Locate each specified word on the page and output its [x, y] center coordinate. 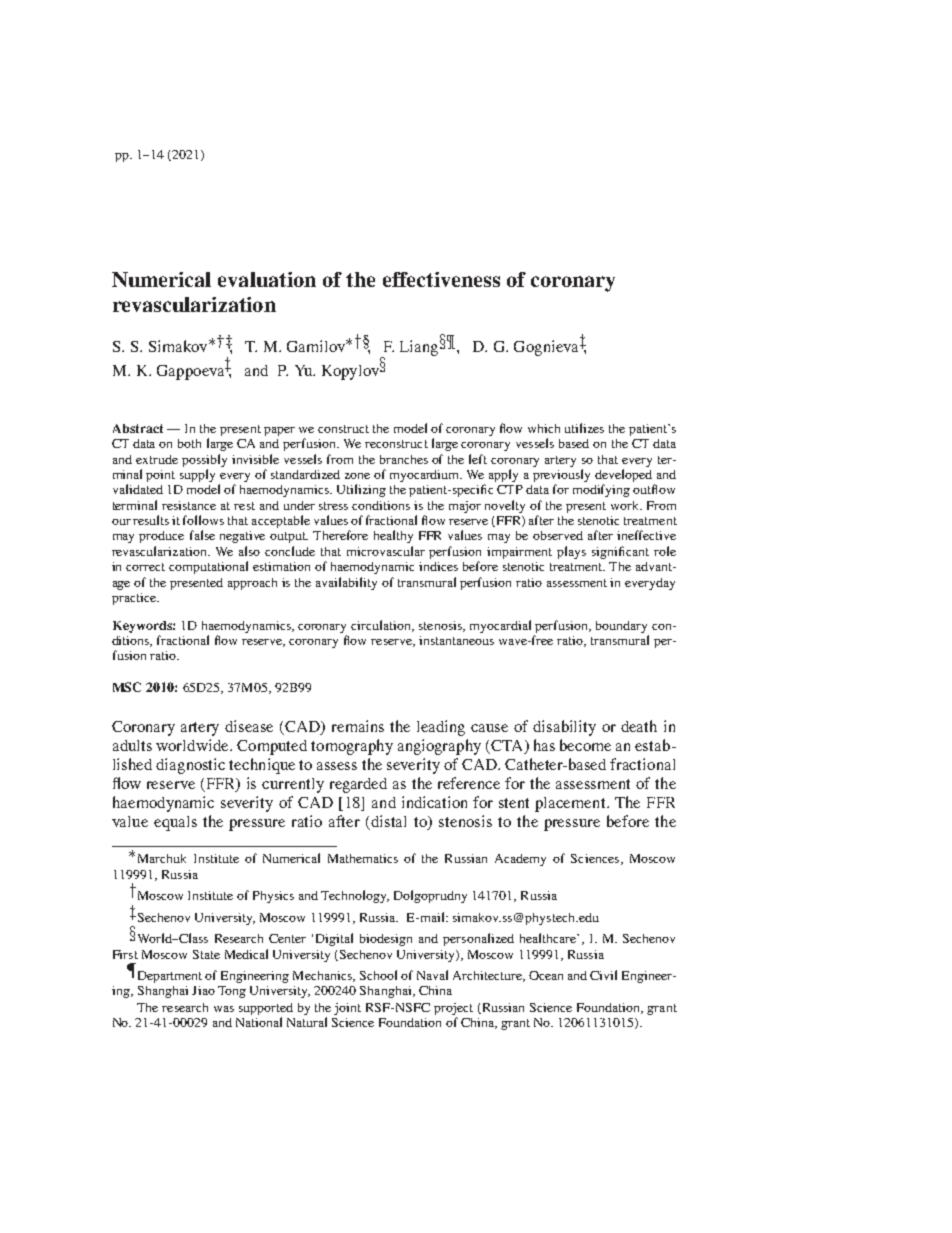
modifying [601, 490]
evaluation [267, 279]
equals [175, 823]
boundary [621, 627]
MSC [127, 687]
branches [404, 459]
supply [197, 475]
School [378, 975]
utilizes [584, 428]
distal [388, 821]
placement [571, 804]
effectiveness [441, 279]
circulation [382, 626]
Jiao [203, 990]
